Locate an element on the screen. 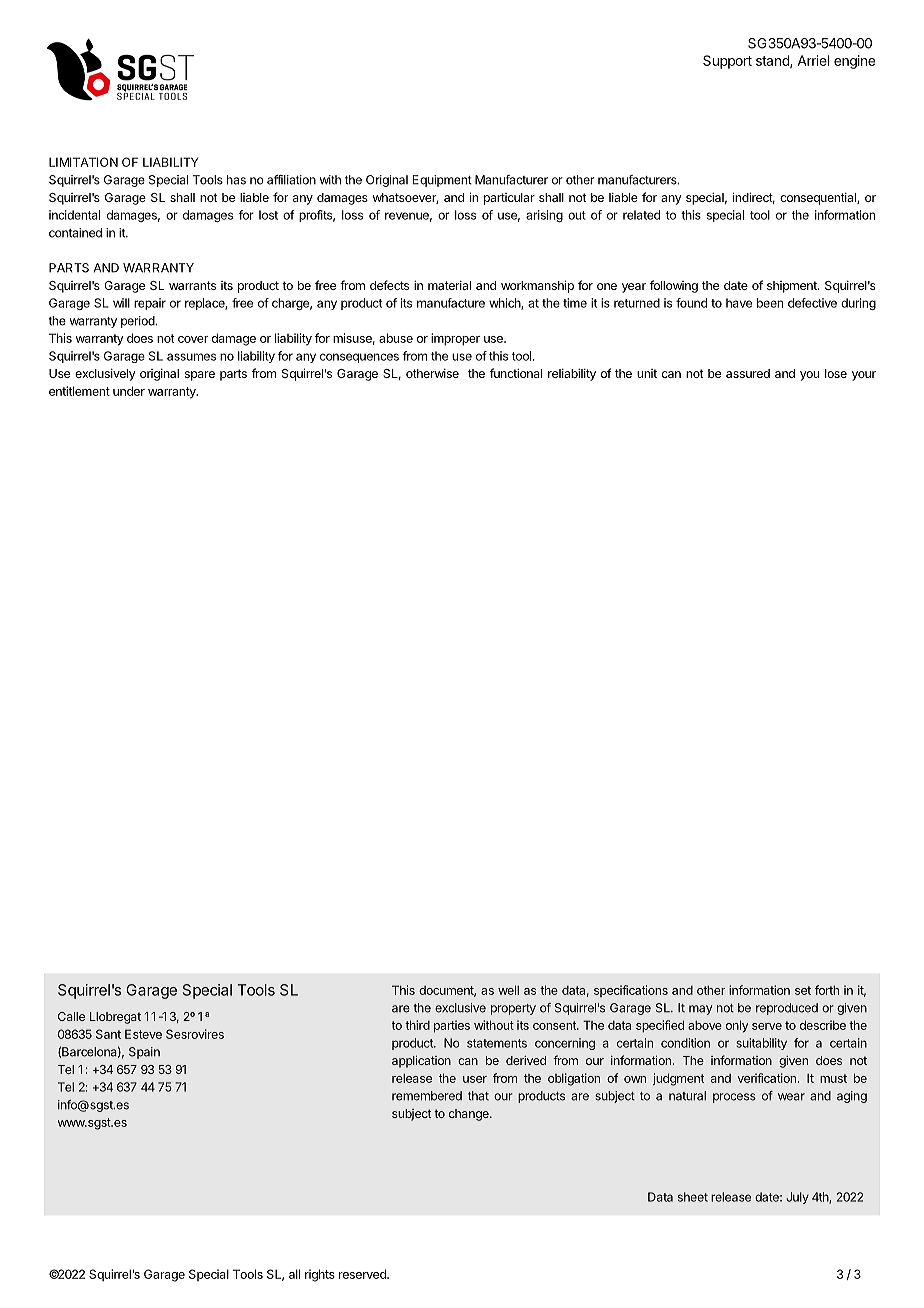 Image resolution: width=924 pixels, height=1308 pixels. change is located at coordinates (470, 1115).
